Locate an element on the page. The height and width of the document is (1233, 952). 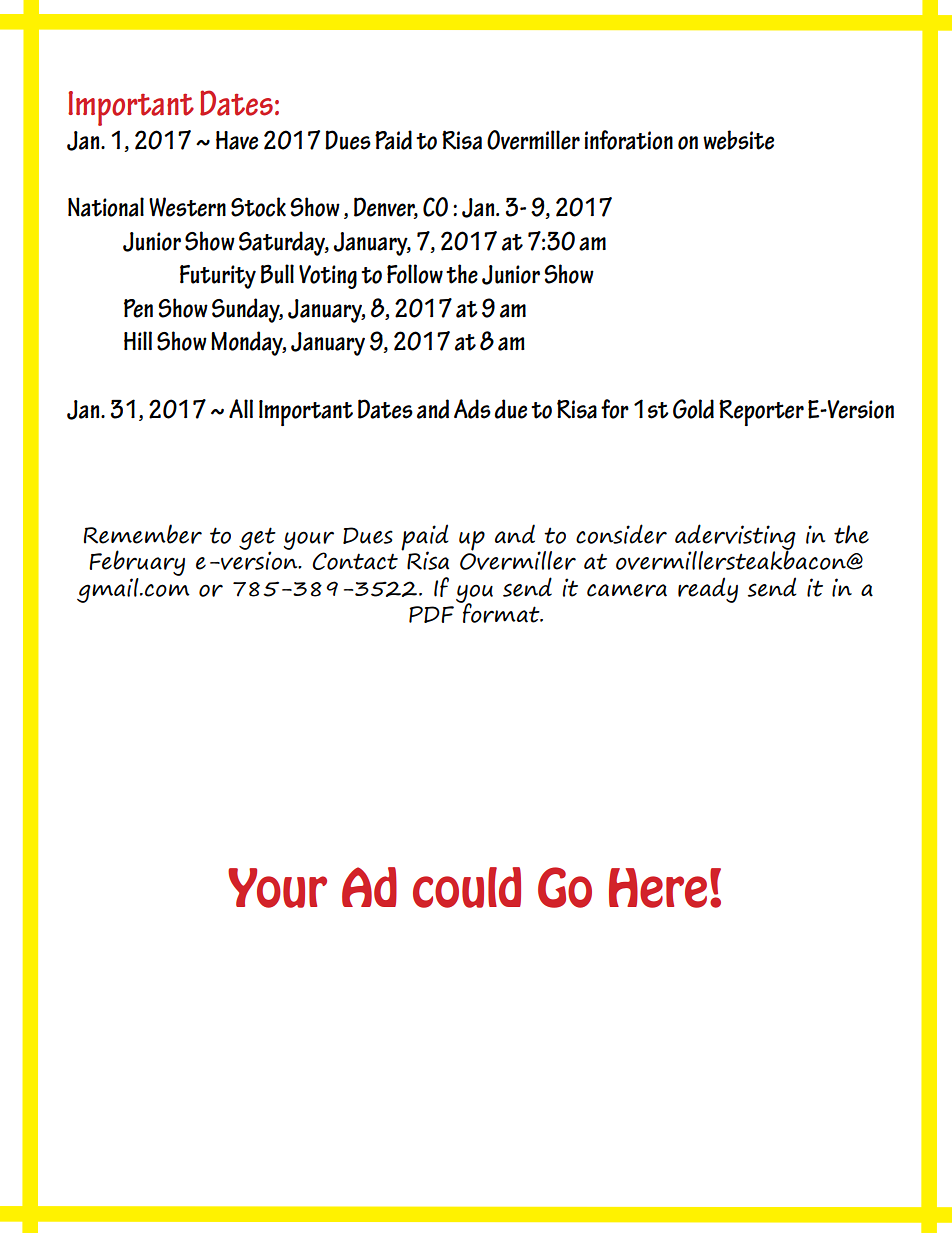
Gold is located at coordinates (693, 409).
